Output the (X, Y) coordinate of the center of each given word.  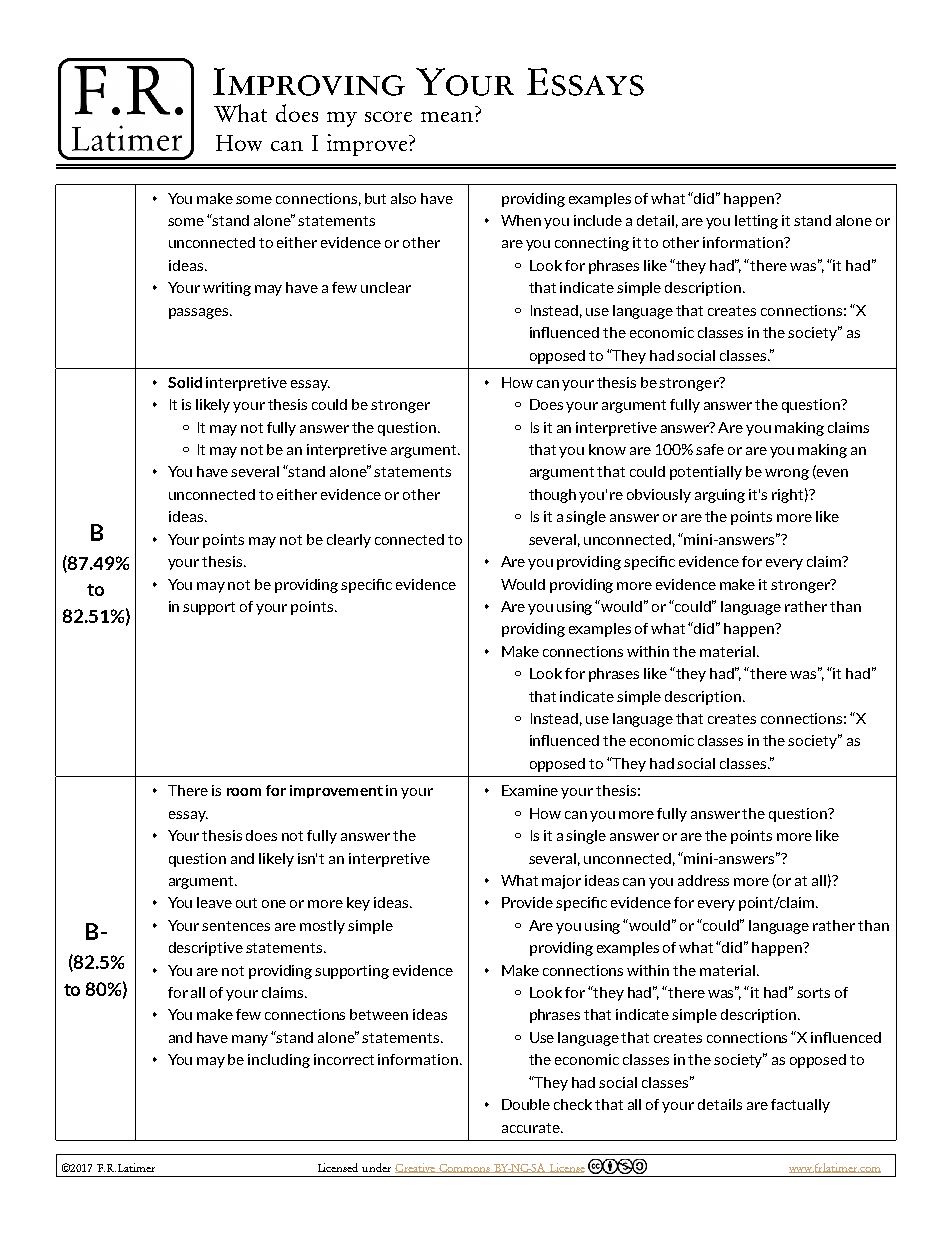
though (552, 496)
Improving (309, 82)
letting (756, 222)
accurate (532, 1128)
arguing (720, 496)
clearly (349, 541)
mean (447, 117)
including (279, 1061)
